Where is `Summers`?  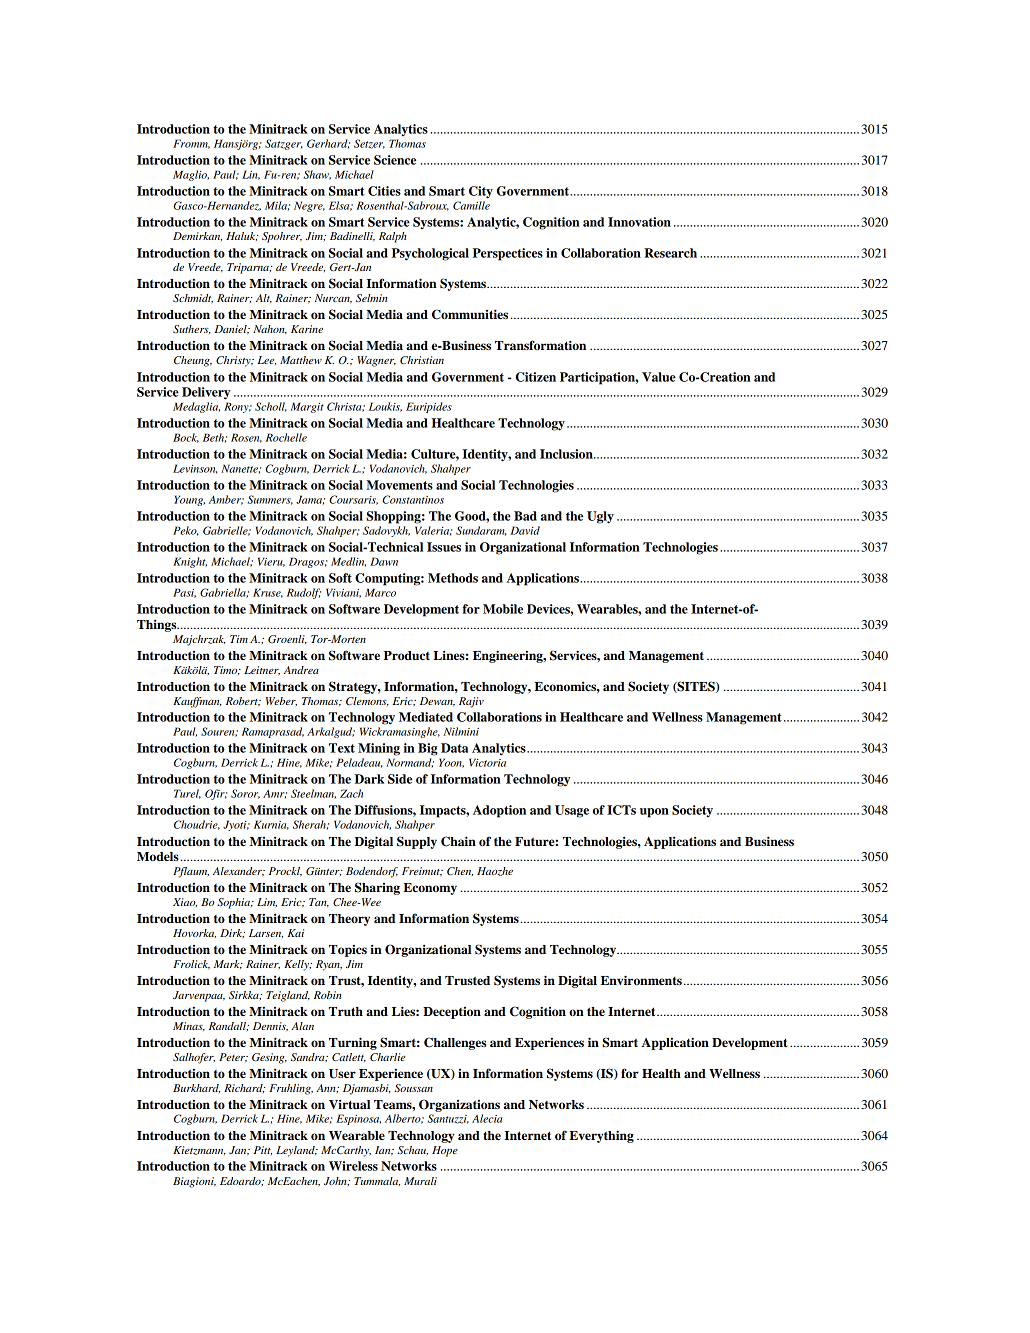
Summers is located at coordinates (270, 500).
